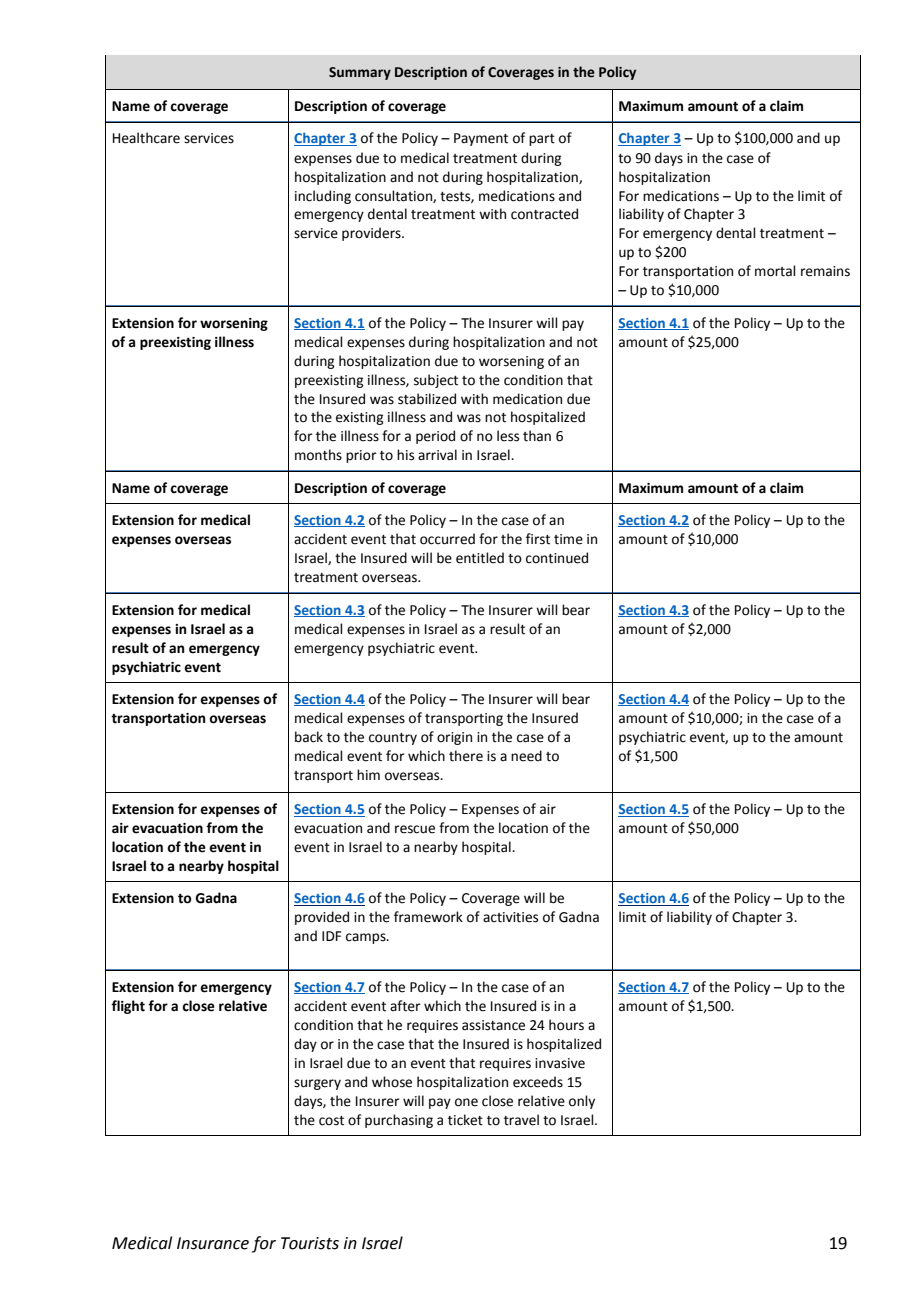 The width and height of the image is (924, 1309). Describe the element at coordinates (454, 738) in the image. I see `origin` at that location.
